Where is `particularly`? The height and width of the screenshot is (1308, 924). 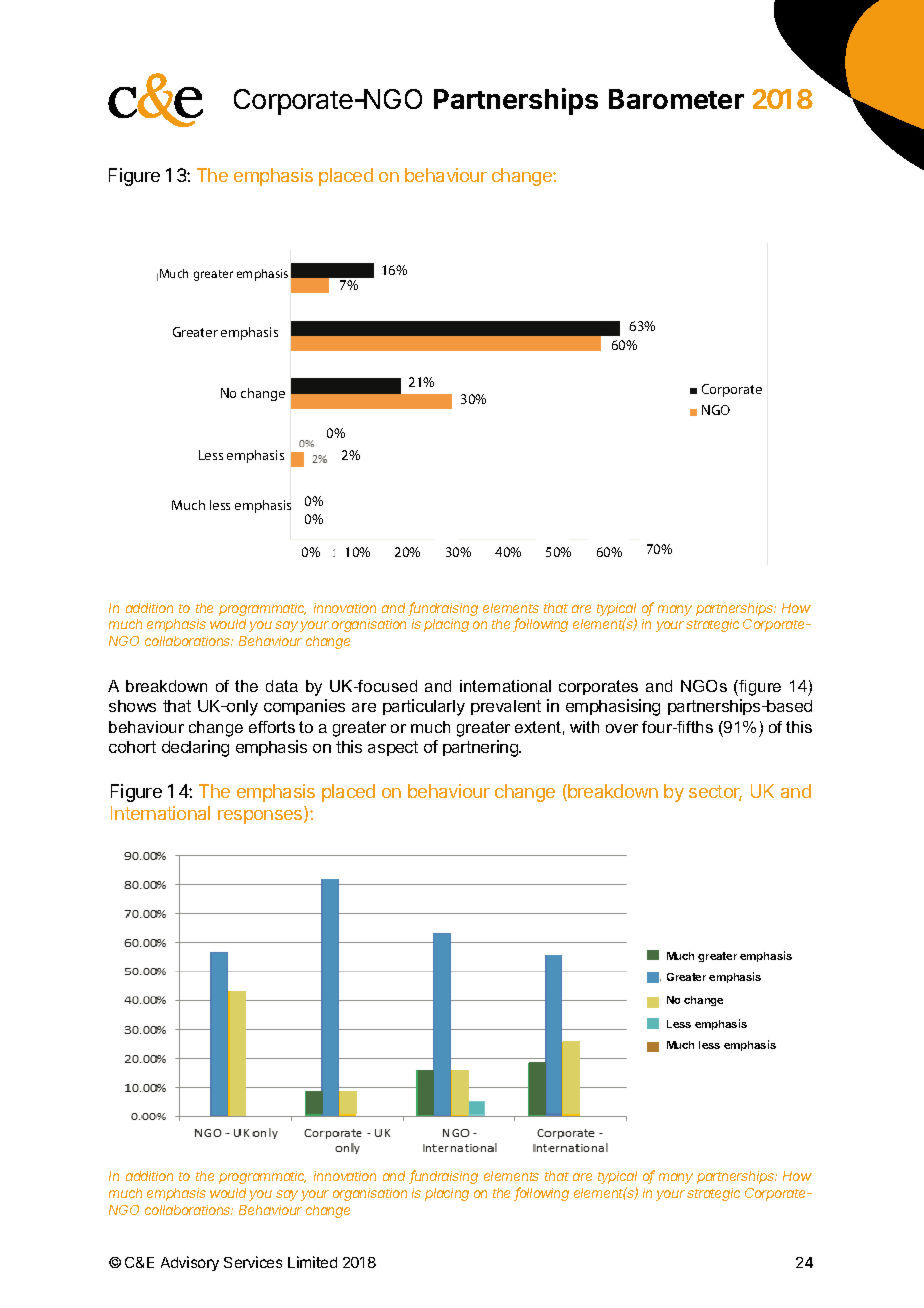
particularly is located at coordinates (424, 707).
